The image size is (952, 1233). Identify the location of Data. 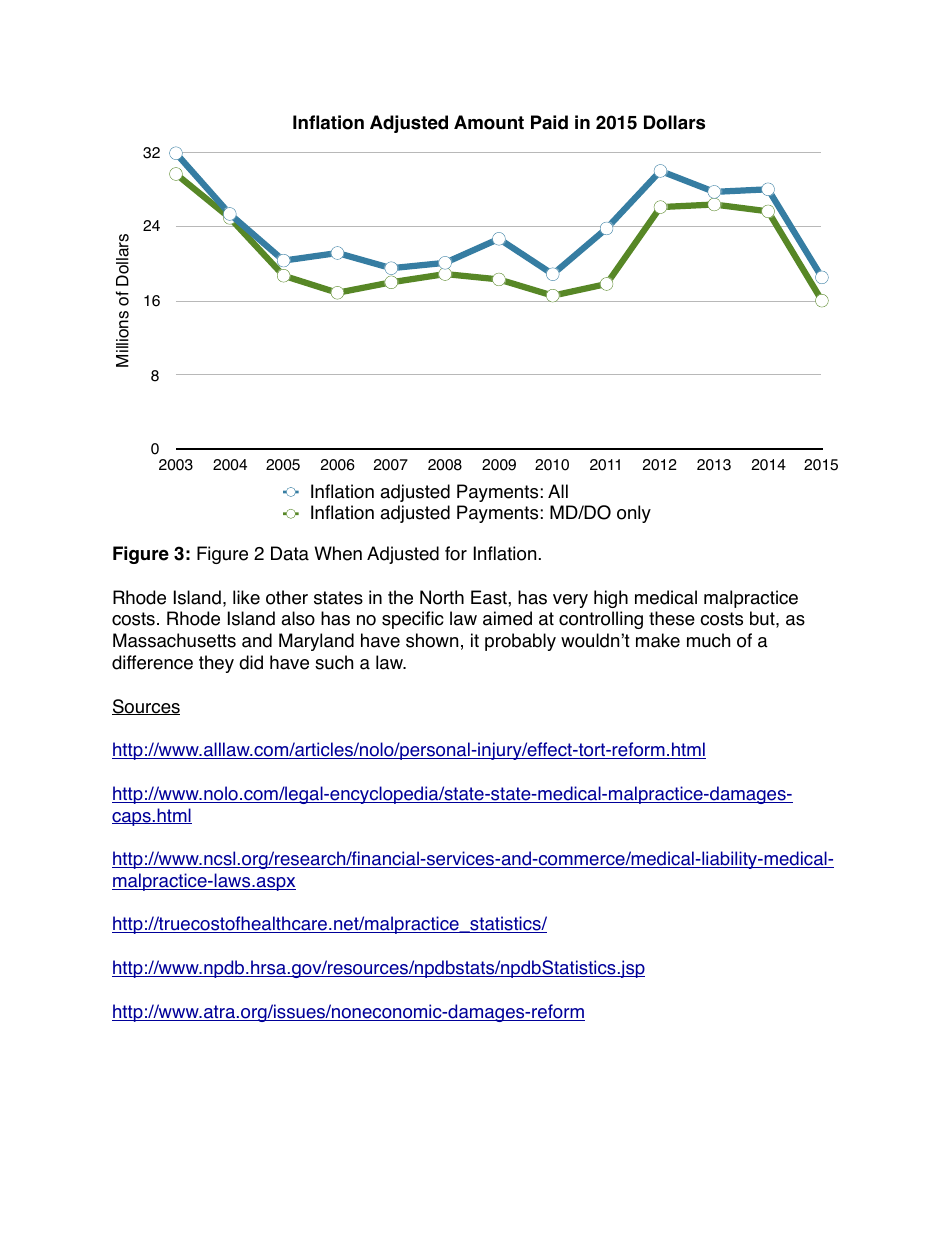
(290, 553).
